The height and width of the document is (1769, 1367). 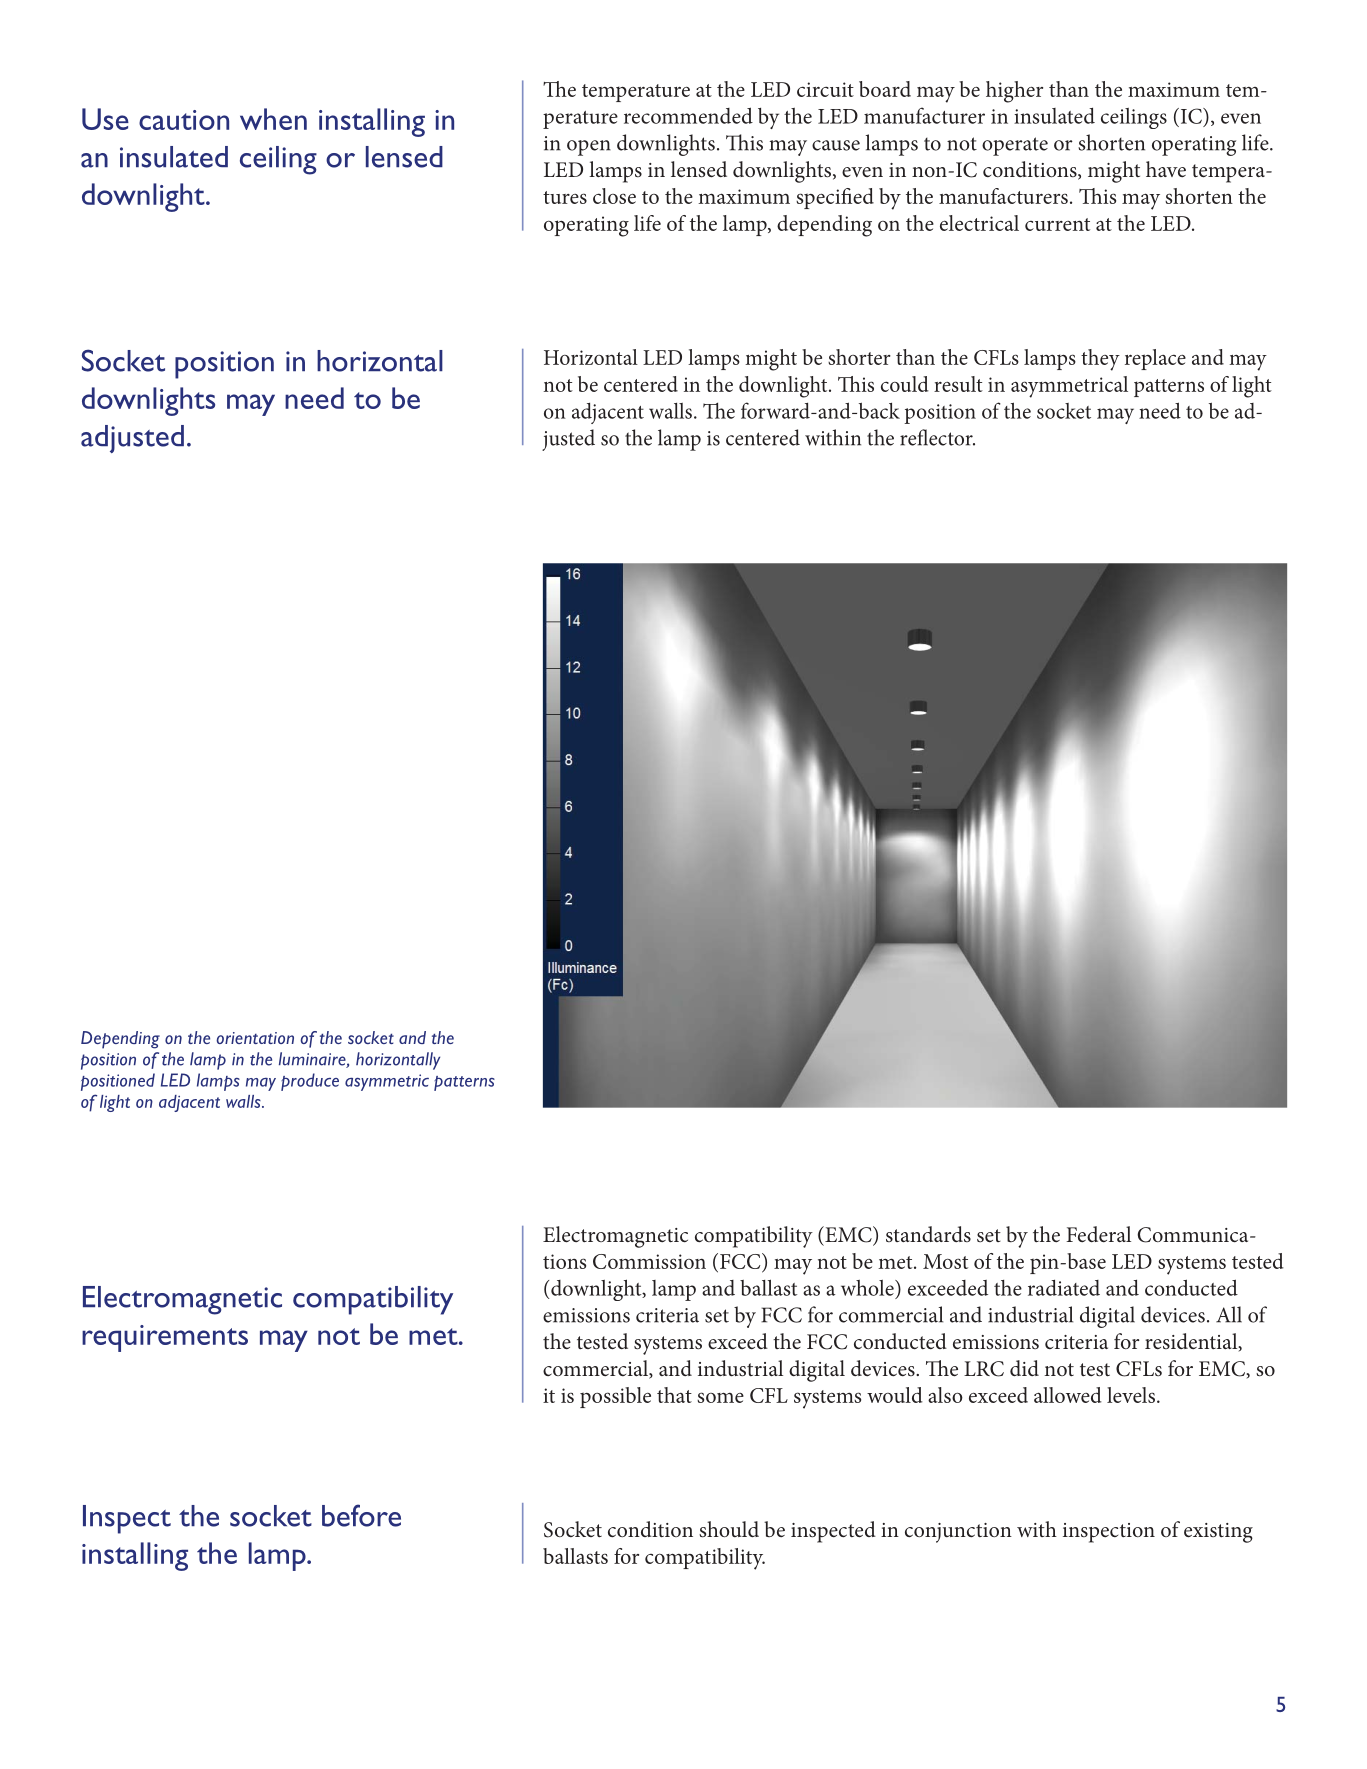 I want to click on when, so click(x=273, y=119).
